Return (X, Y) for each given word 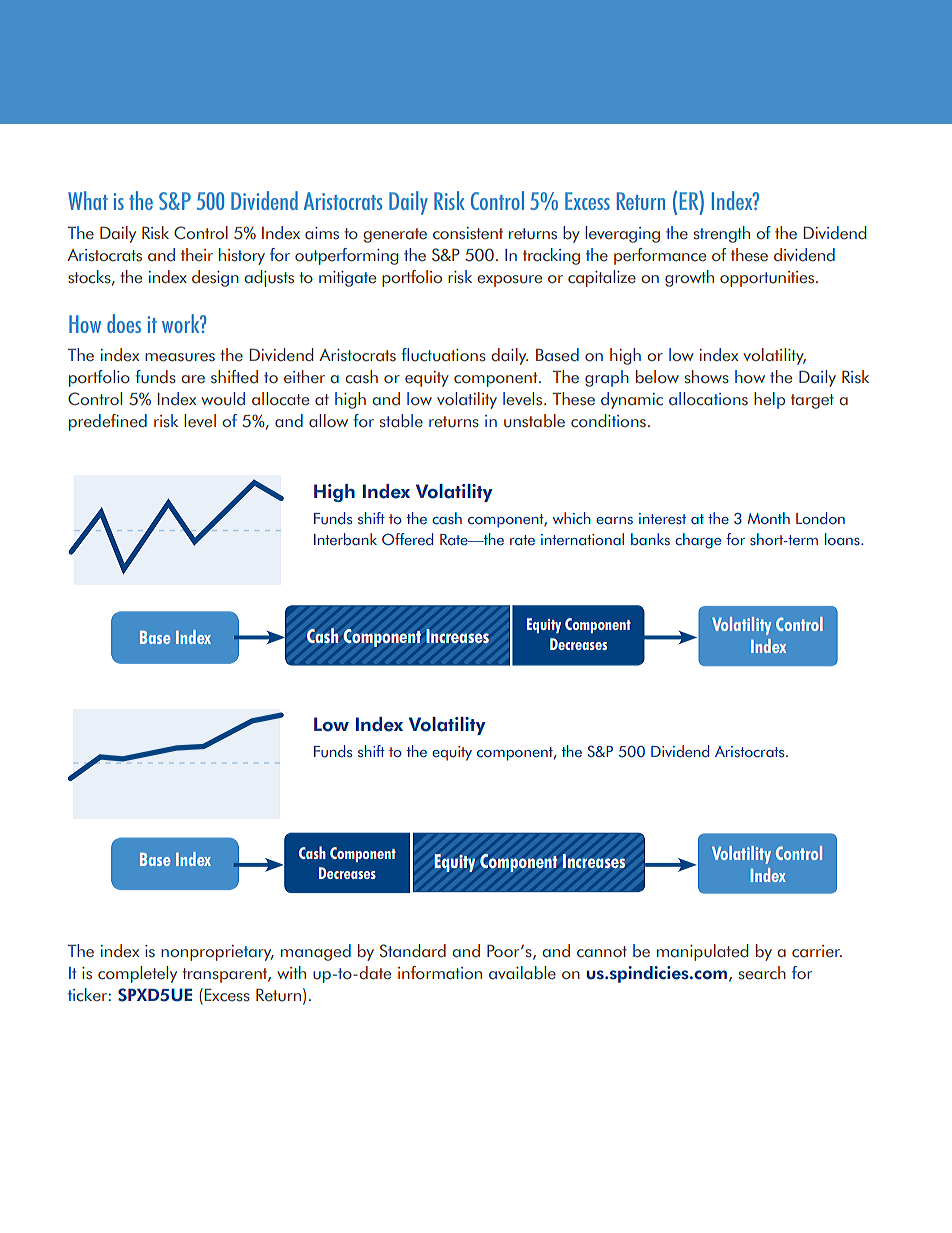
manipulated (702, 952)
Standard (413, 951)
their (197, 255)
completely (137, 974)
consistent (468, 233)
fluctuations (443, 355)
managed (316, 952)
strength (722, 234)
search (762, 973)
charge (698, 541)
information (440, 973)
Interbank (345, 539)
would (223, 399)
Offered (407, 539)
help (769, 400)
